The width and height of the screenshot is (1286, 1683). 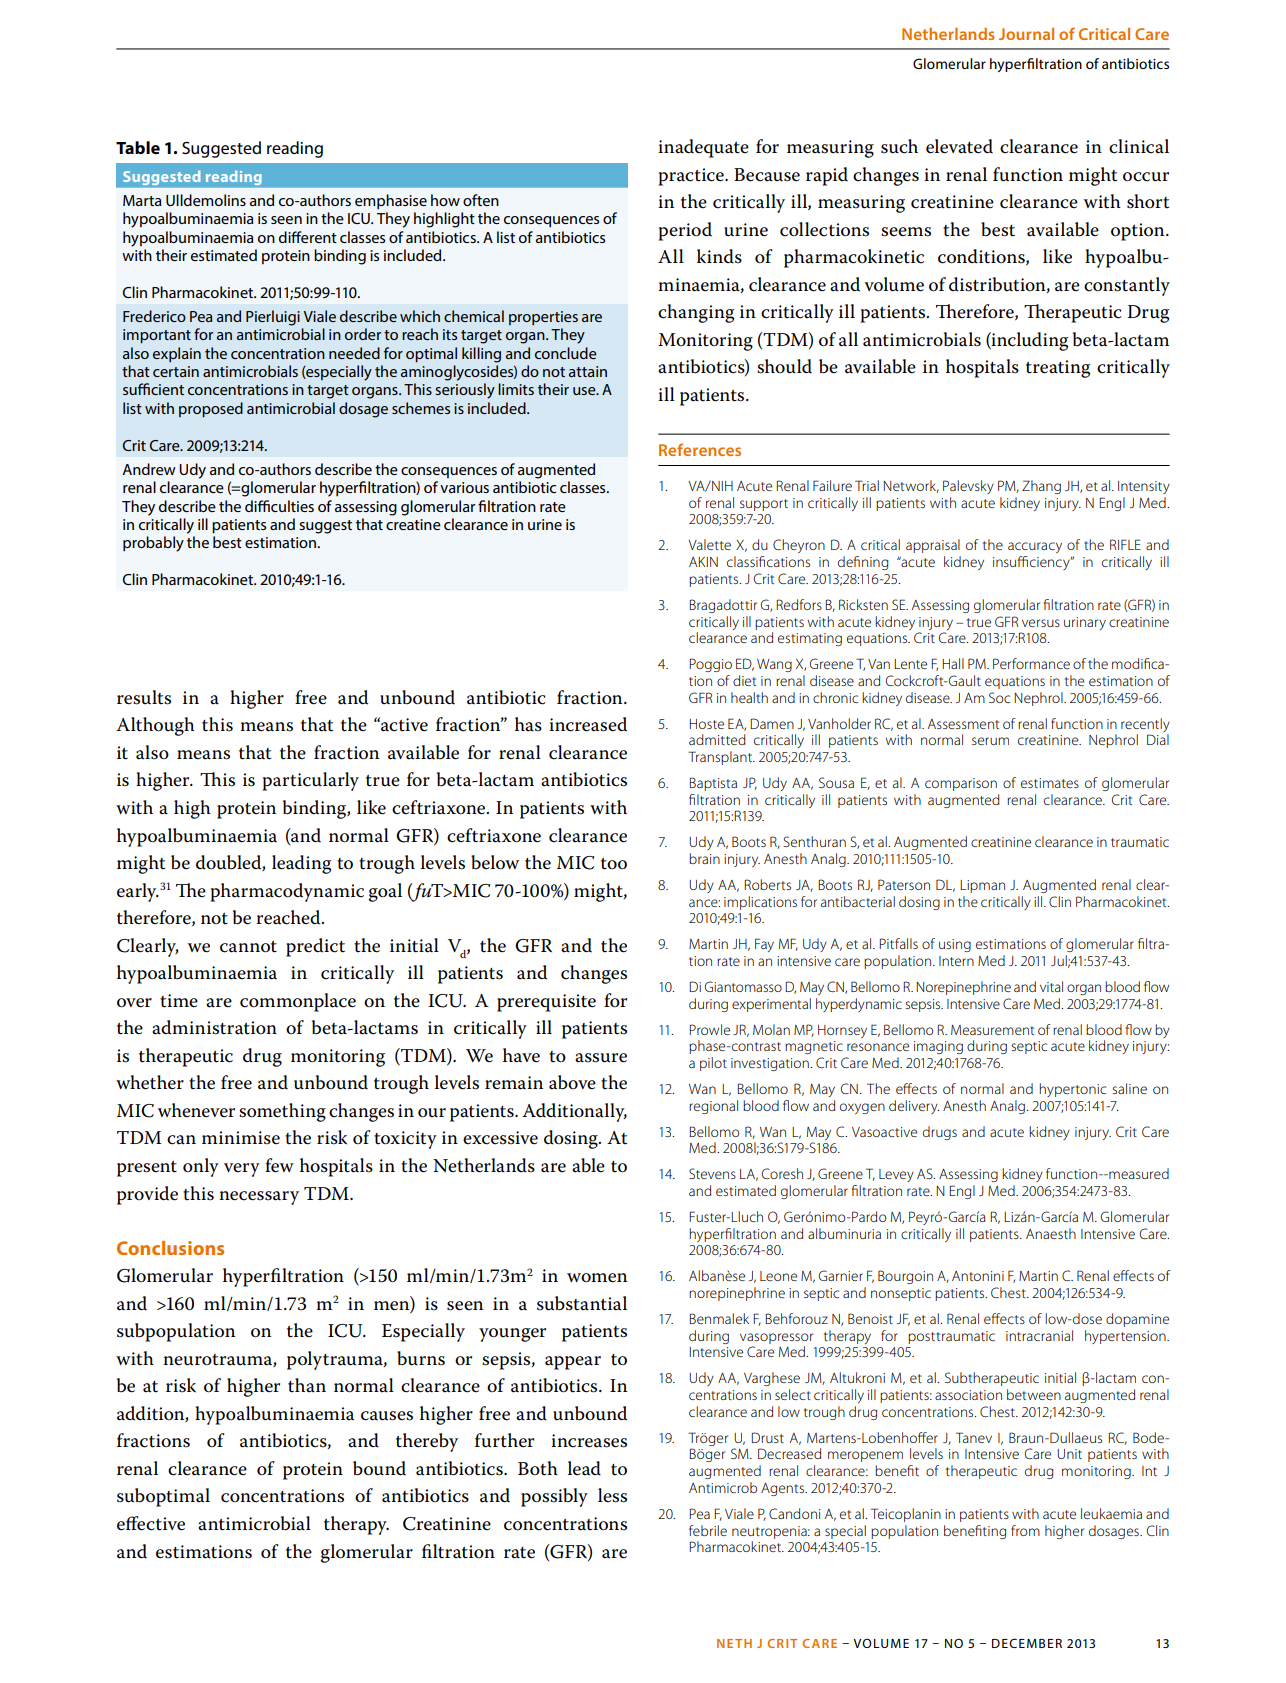 What do you see at coordinates (151, 1523) in the screenshot?
I see `effective` at bounding box center [151, 1523].
